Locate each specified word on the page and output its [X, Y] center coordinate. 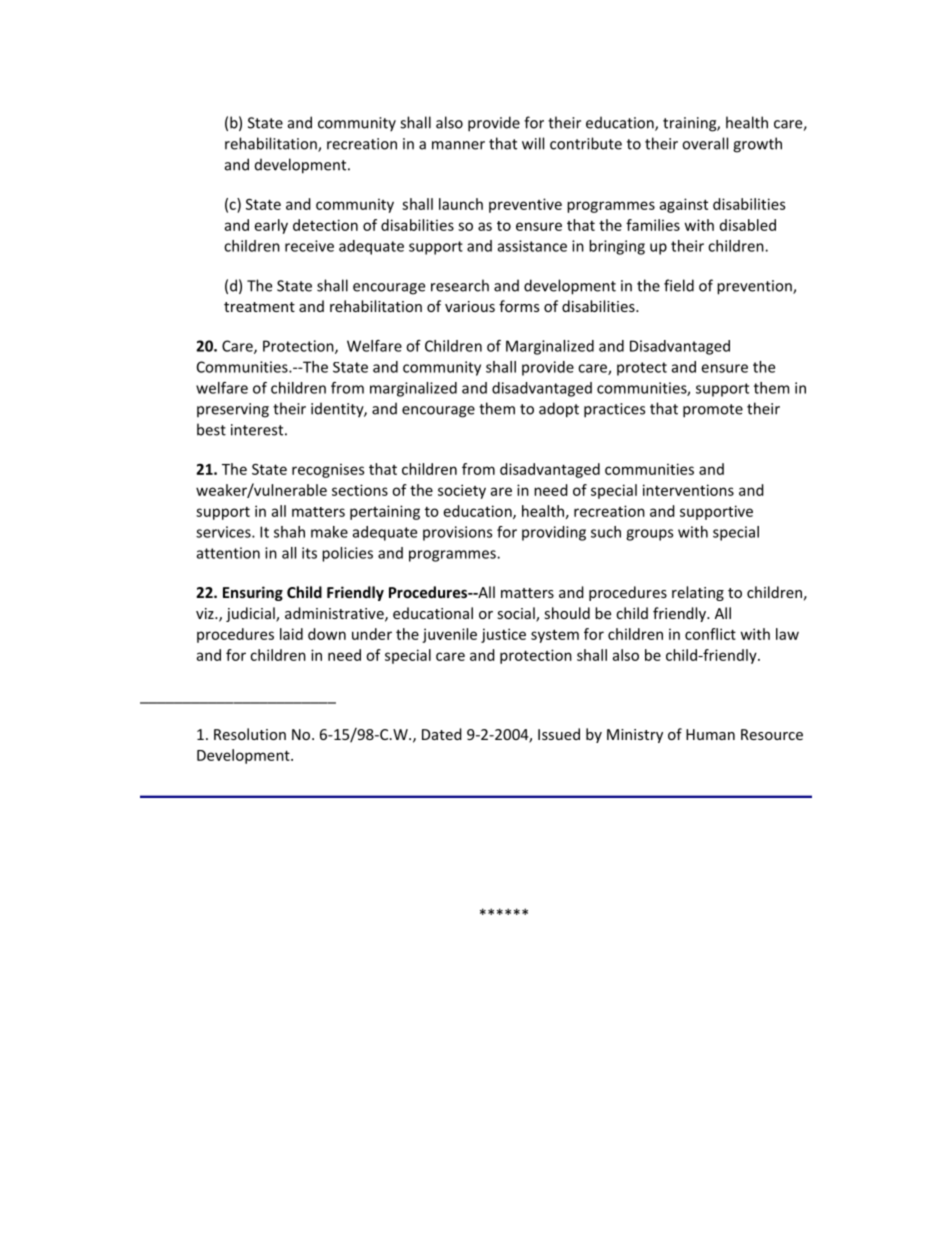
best [211, 429]
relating [698, 593]
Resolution [250, 734]
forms [519, 306]
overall [705, 143]
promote [713, 411]
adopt [559, 410]
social [517, 614]
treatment [259, 307]
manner [458, 145]
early [271, 226]
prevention [755, 287]
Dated [442, 734]
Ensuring [253, 593]
